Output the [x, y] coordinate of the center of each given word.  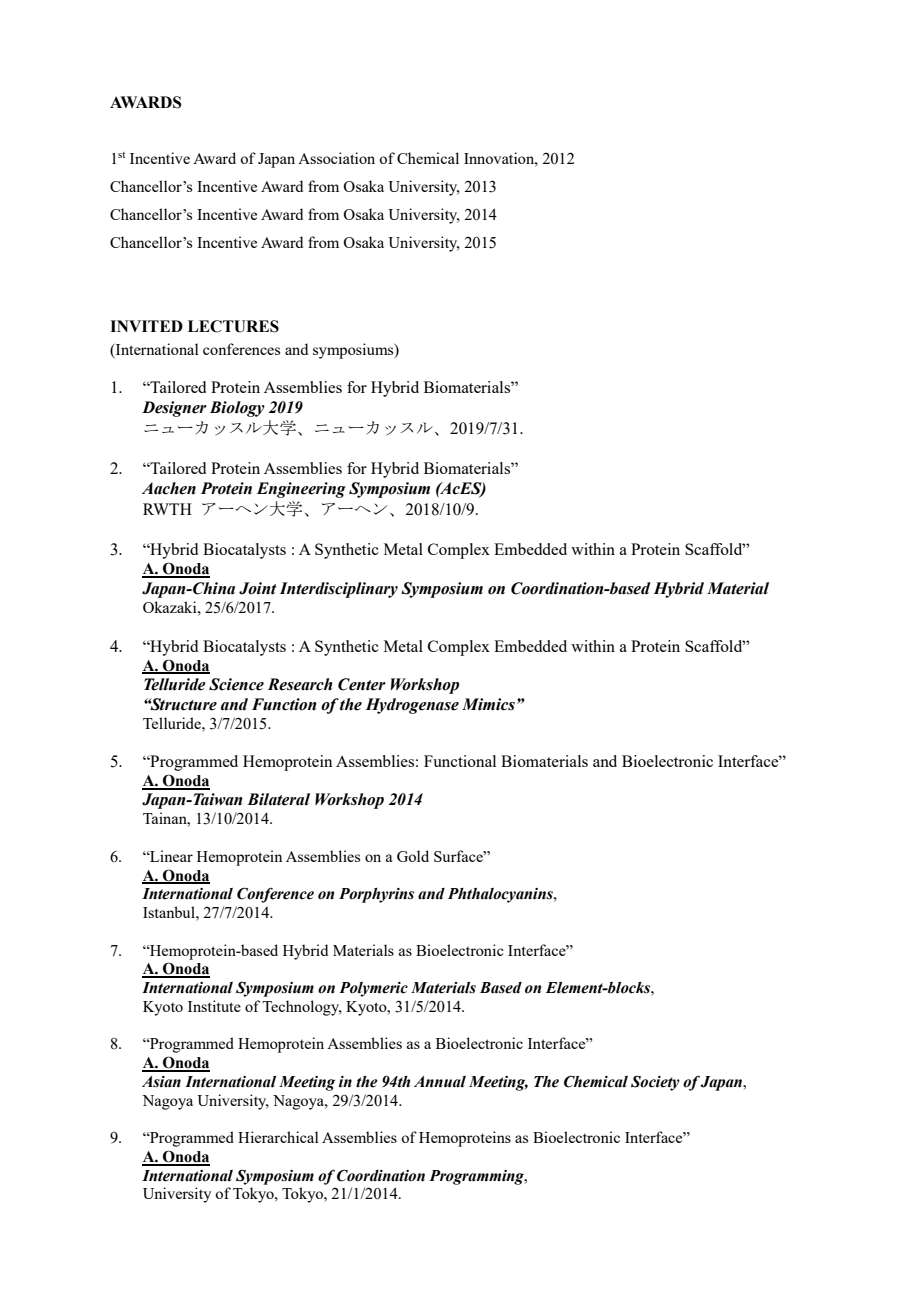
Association [336, 158]
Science [236, 684]
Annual [440, 1082]
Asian [161, 1082]
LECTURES [233, 326]
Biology [237, 409]
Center [362, 684]
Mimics [488, 704]
